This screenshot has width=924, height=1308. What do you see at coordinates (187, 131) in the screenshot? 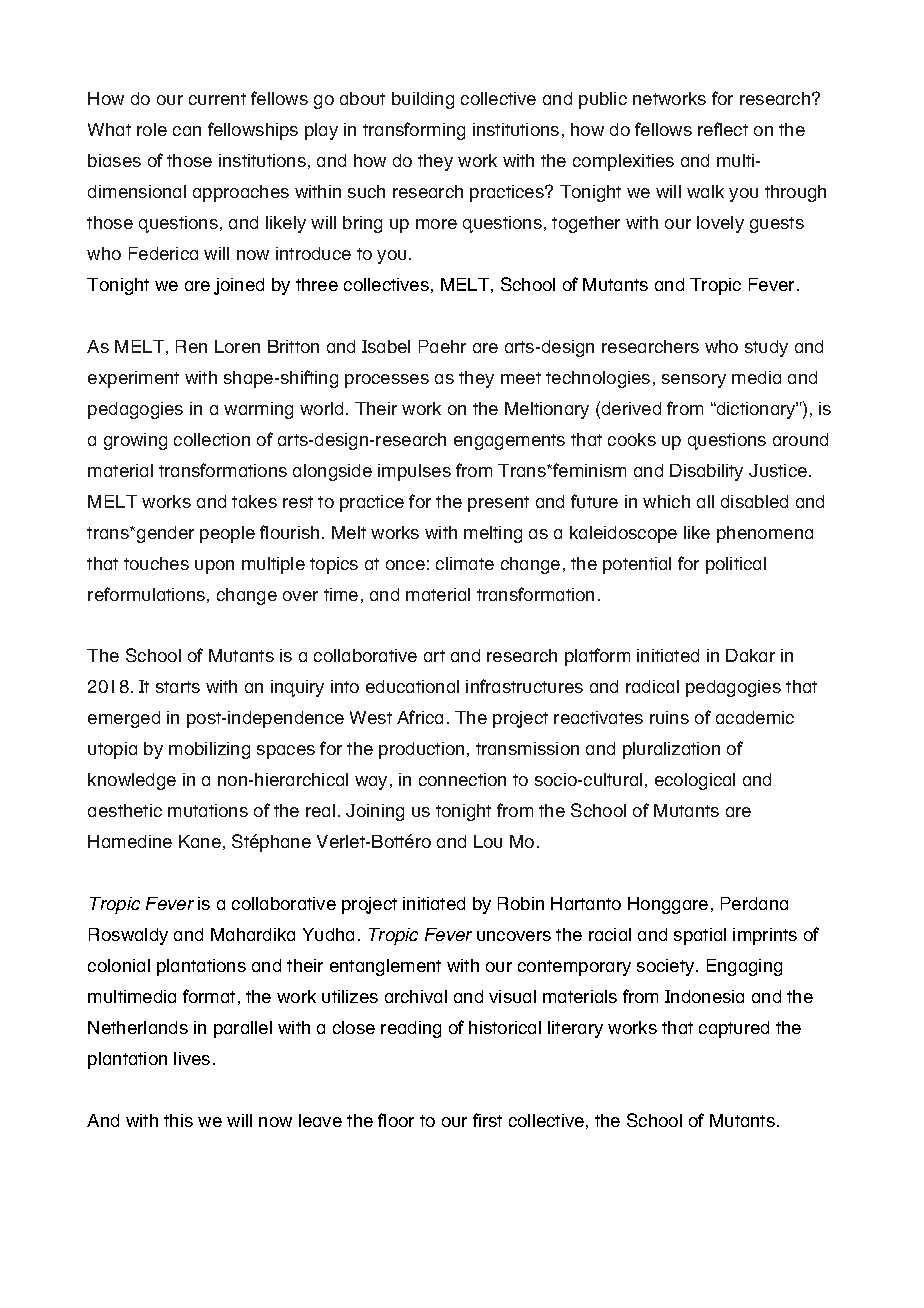
I see `can` at bounding box center [187, 131].
